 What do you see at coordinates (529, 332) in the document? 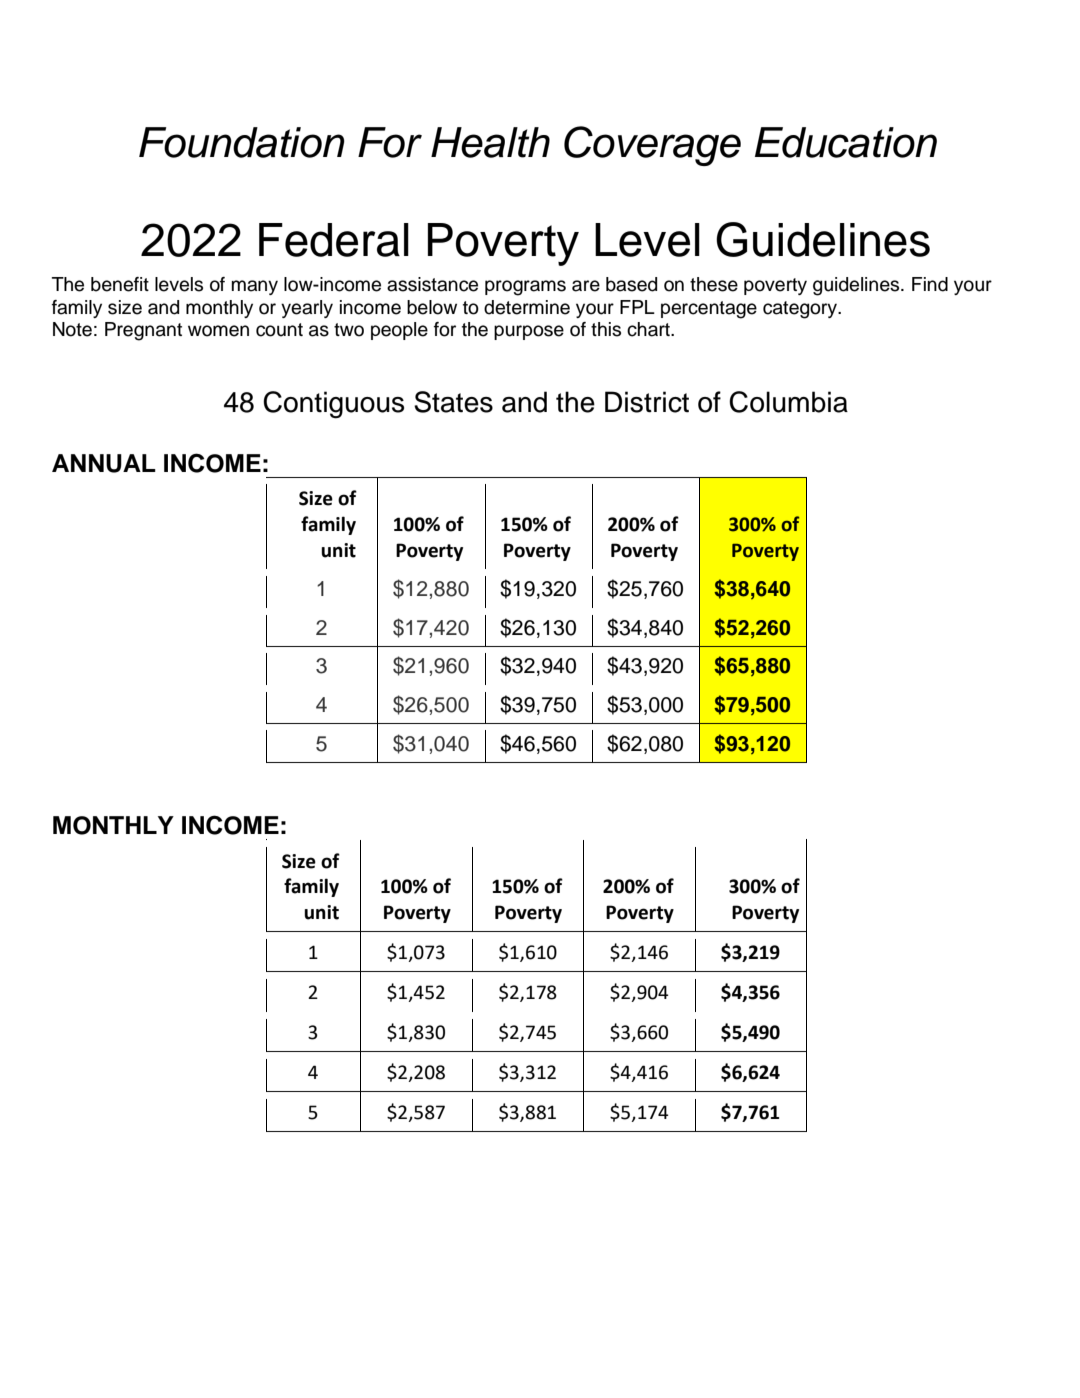
I see `purpose` at bounding box center [529, 332].
